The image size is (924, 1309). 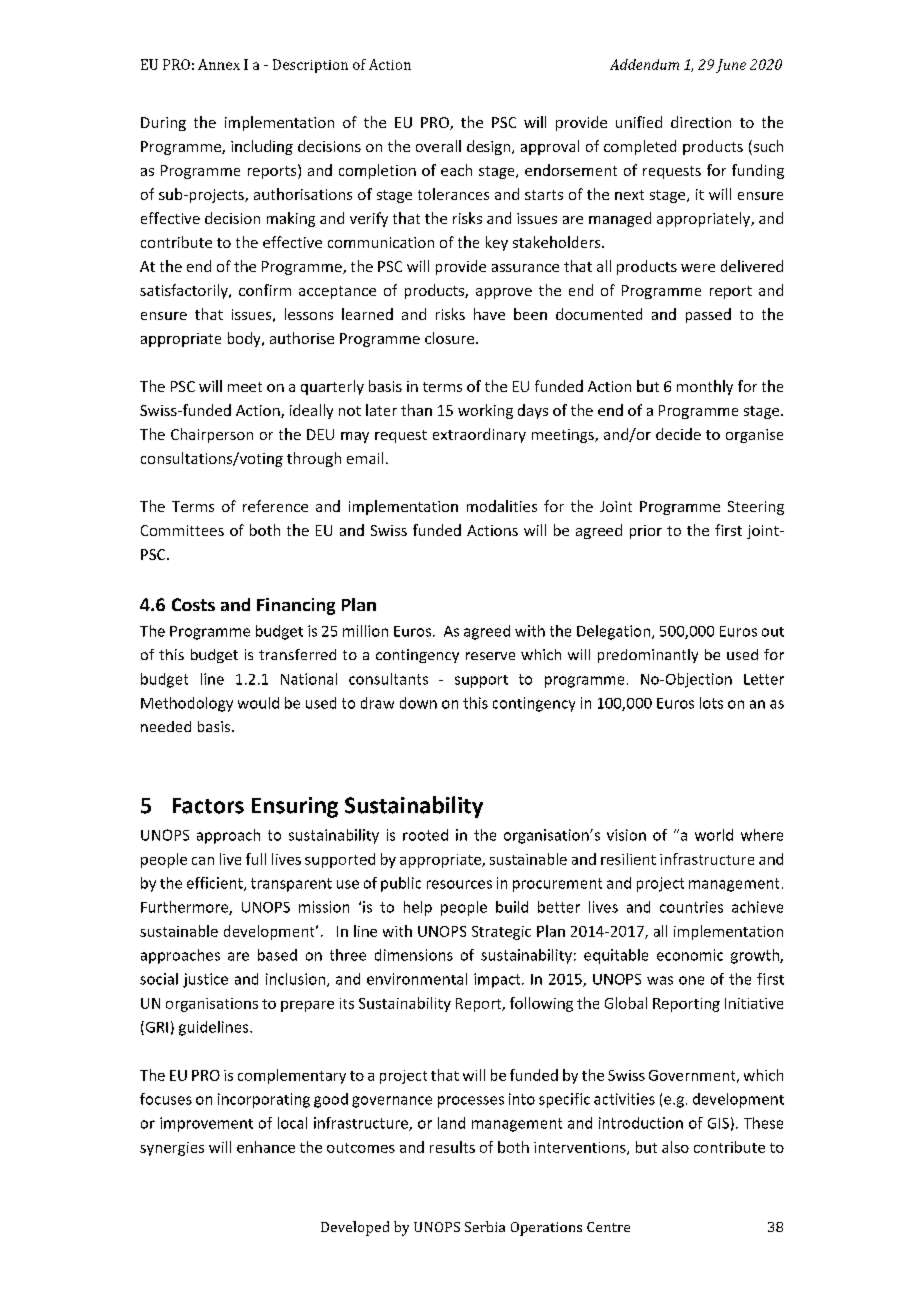 What do you see at coordinates (206, 1124) in the page?
I see `improvement` at bounding box center [206, 1124].
